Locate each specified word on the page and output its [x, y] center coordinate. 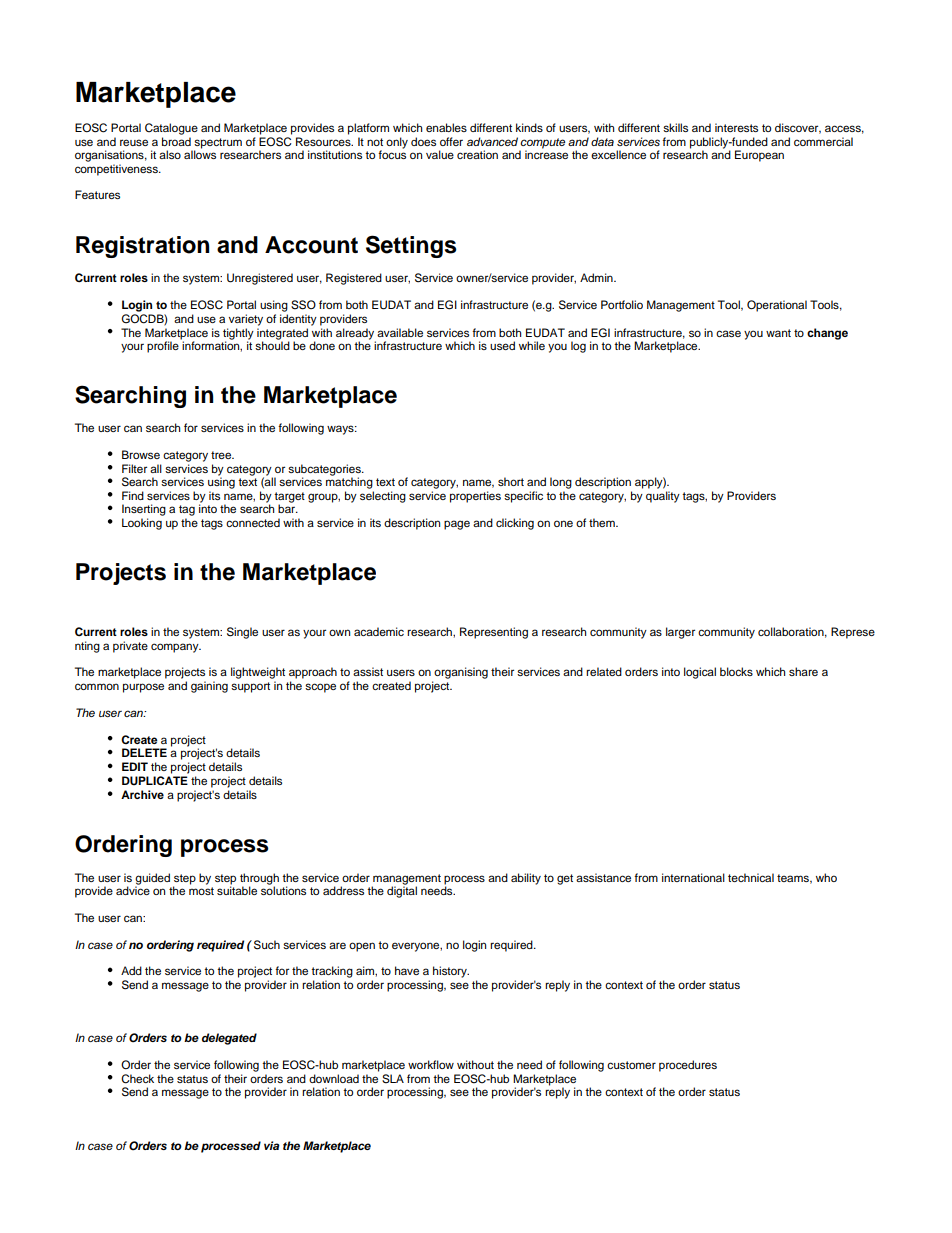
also [170, 154]
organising [461, 673]
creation [477, 154]
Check [137, 1079]
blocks [736, 671]
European [759, 156]
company [176, 648]
